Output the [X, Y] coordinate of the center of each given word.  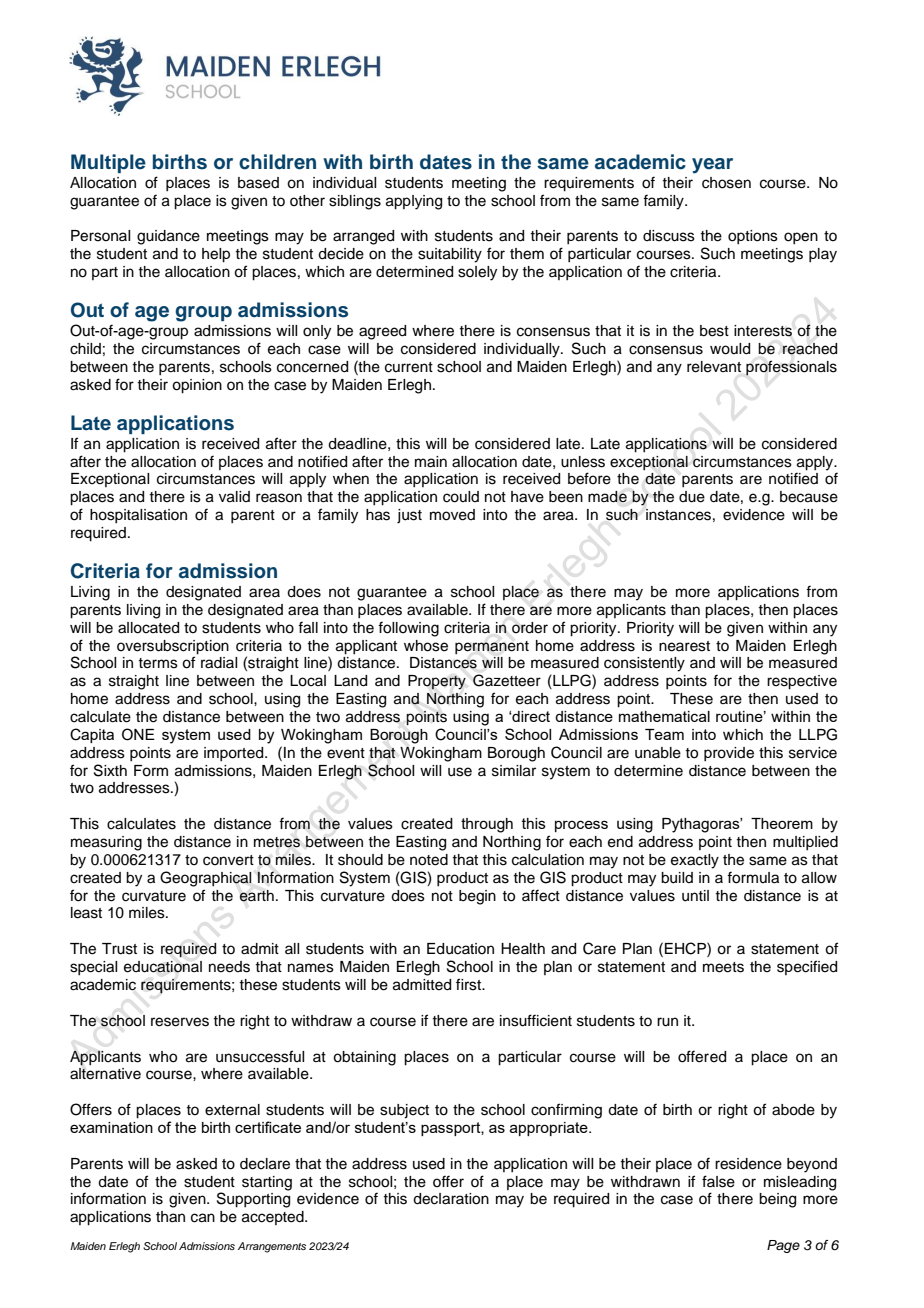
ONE [138, 734]
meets [723, 967]
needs [229, 967]
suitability [450, 255]
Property [437, 682]
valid [234, 497]
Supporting [253, 1199]
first [470, 984]
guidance [168, 237]
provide [729, 754]
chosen [726, 183]
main [431, 462]
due [692, 497]
